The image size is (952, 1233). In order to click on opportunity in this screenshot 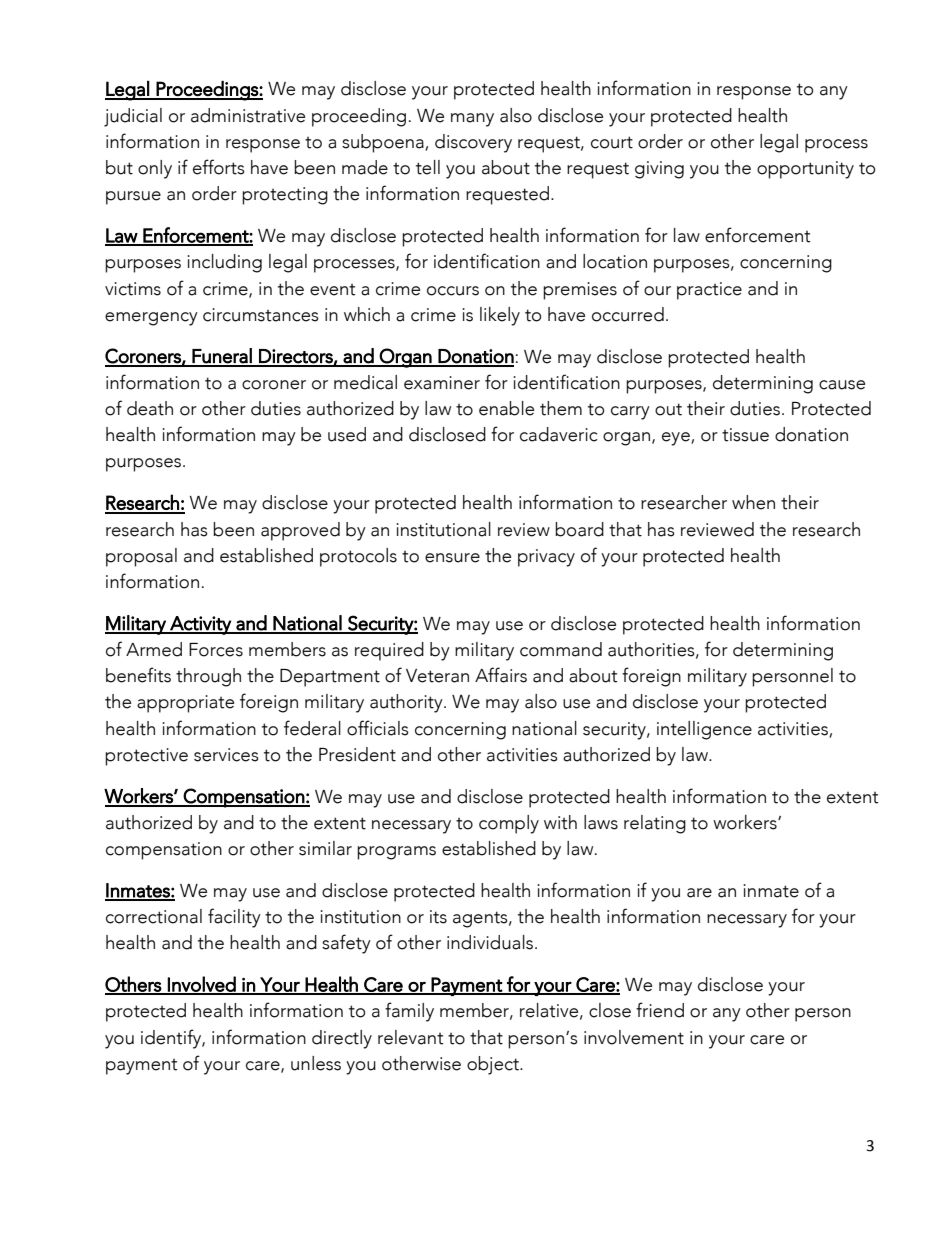, I will do `click(805, 170)`.
